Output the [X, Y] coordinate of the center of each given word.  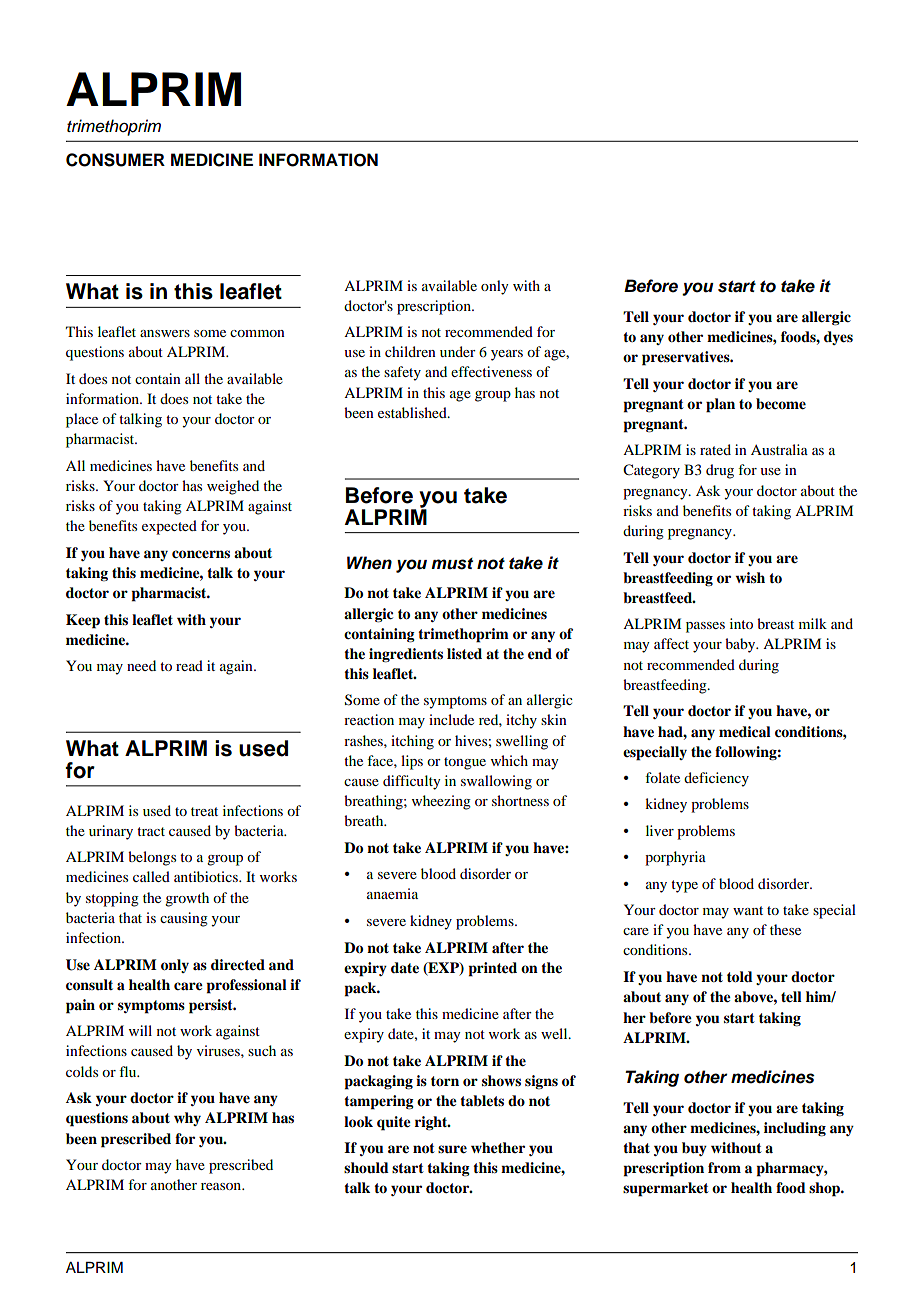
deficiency [716, 779]
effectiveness [491, 371]
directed [238, 964]
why [187, 1119]
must [452, 564]
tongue [465, 763]
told [740, 977]
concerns [201, 554]
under [458, 351]
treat [204, 811]
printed [492, 969]
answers [165, 333]
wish [750, 577]
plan [720, 405]
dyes [838, 338]
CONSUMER [115, 160]
